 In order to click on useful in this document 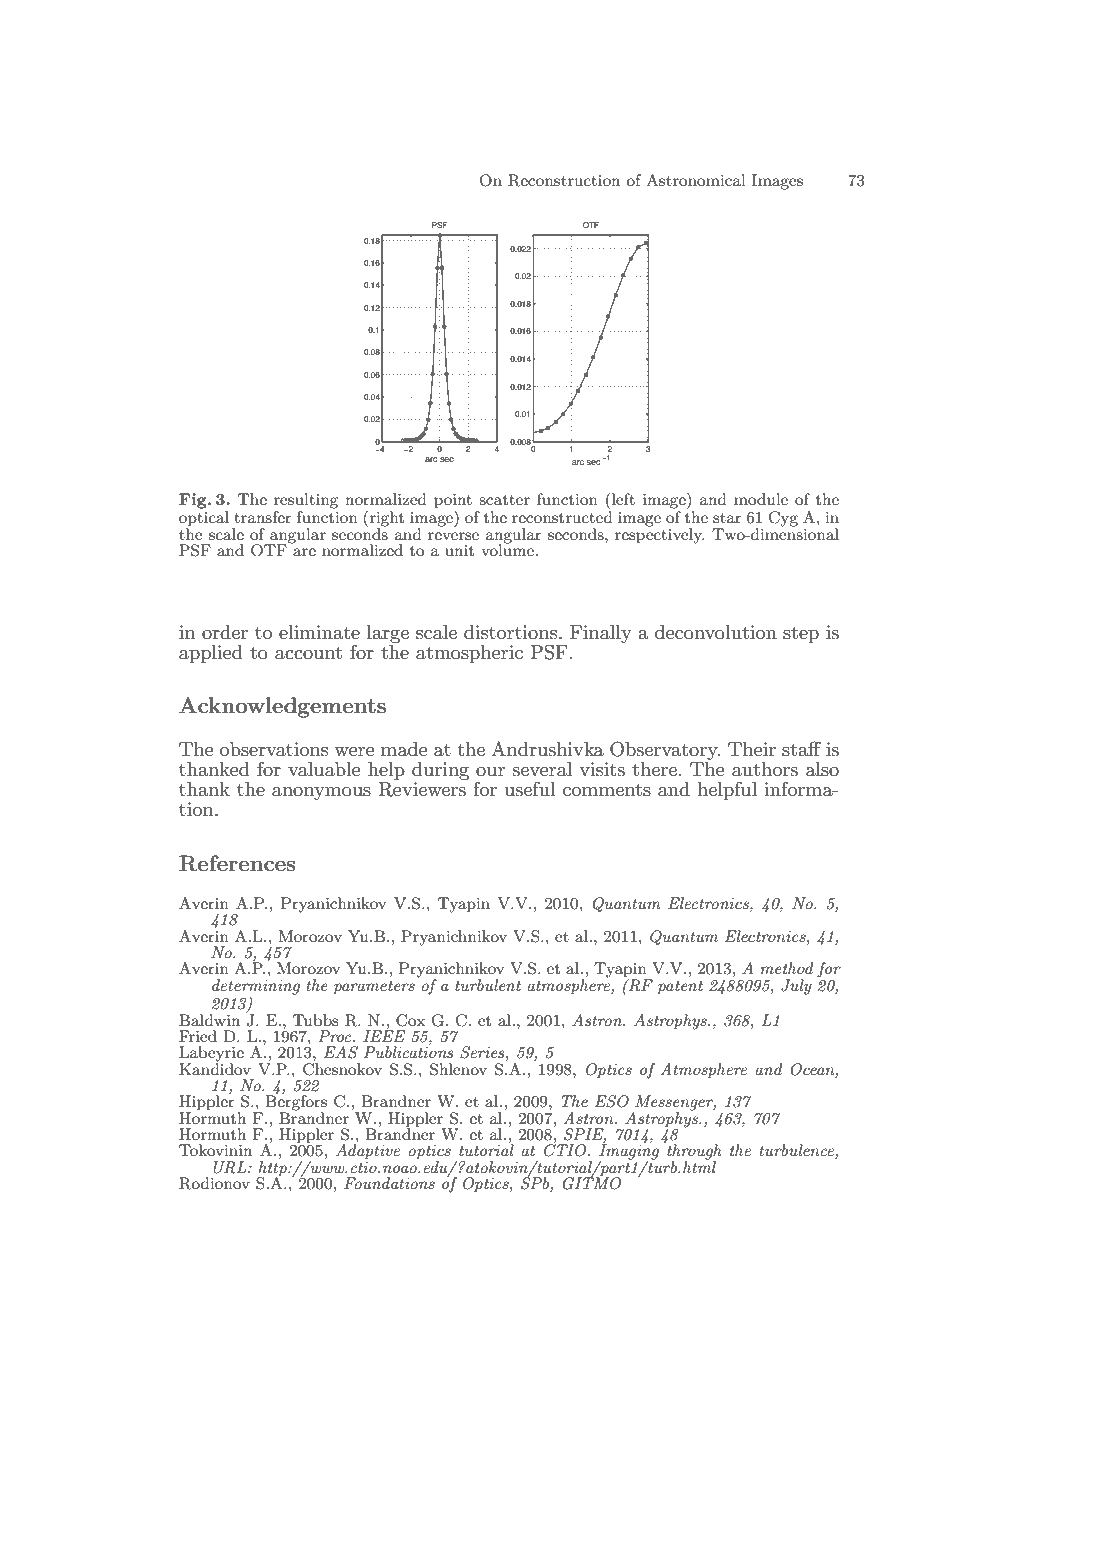, I will do `click(529, 789)`.
